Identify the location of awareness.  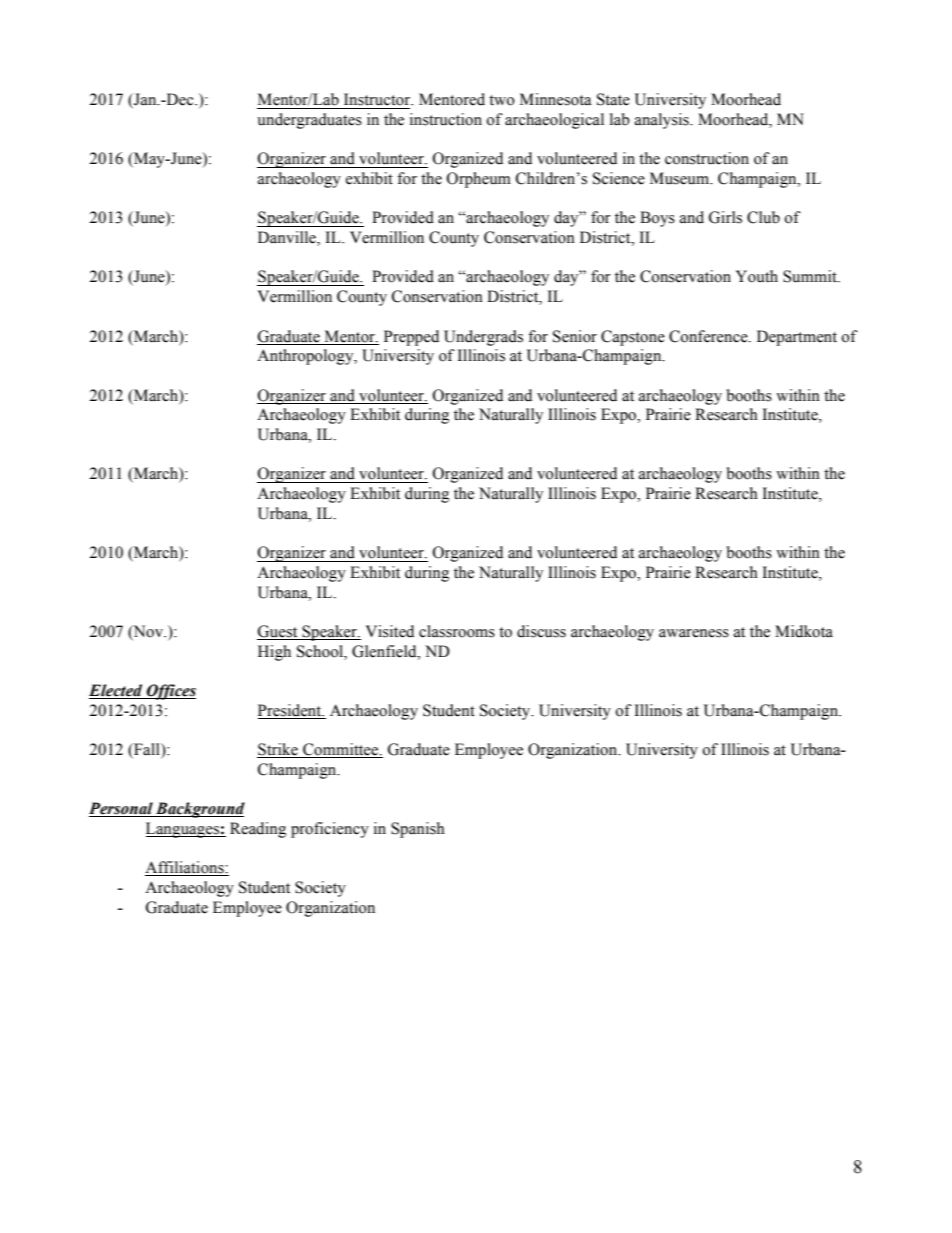
(694, 633).
